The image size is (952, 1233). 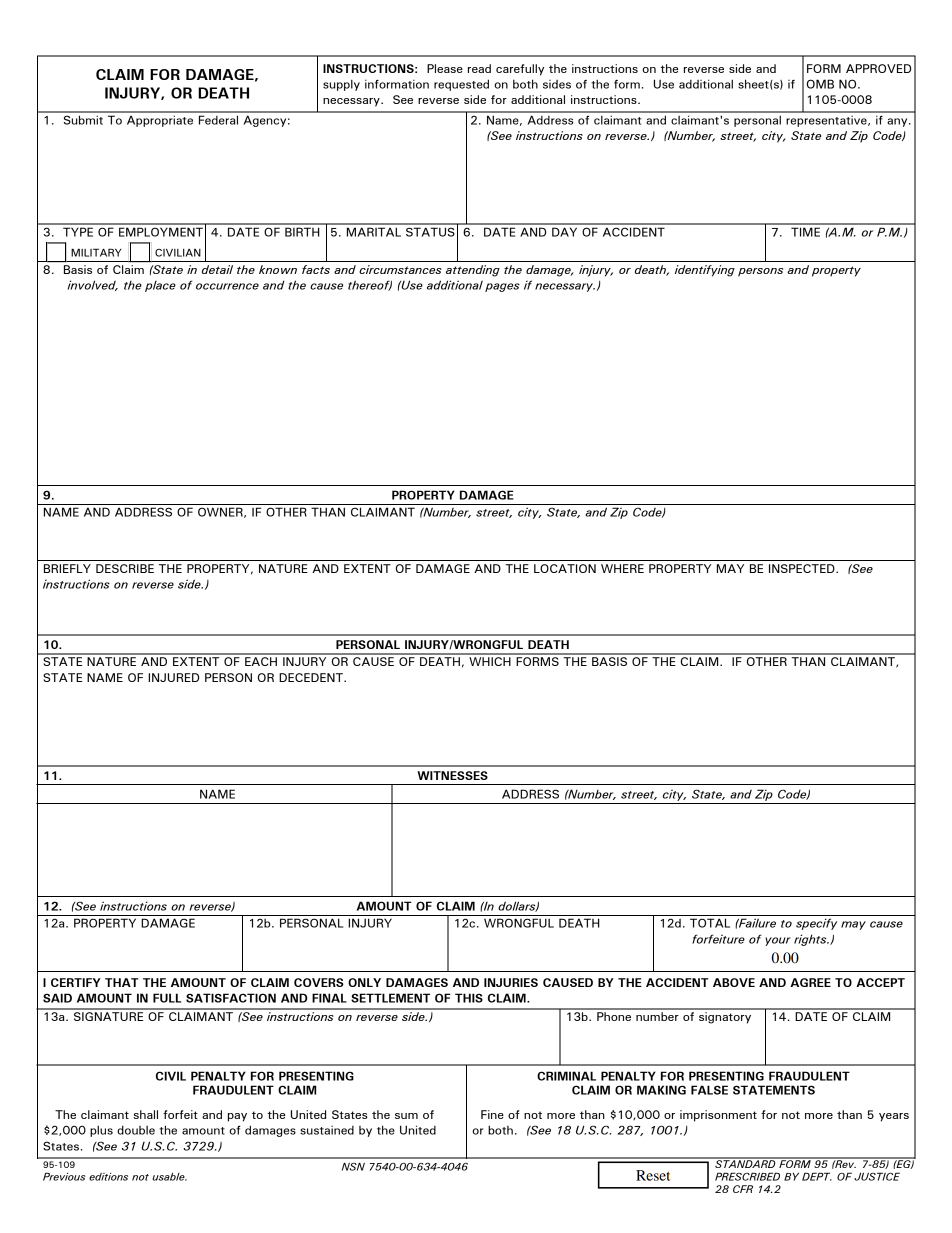 What do you see at coordinates (461, 85) in the document?
I see `requested` at bounding box center [461, 85].
